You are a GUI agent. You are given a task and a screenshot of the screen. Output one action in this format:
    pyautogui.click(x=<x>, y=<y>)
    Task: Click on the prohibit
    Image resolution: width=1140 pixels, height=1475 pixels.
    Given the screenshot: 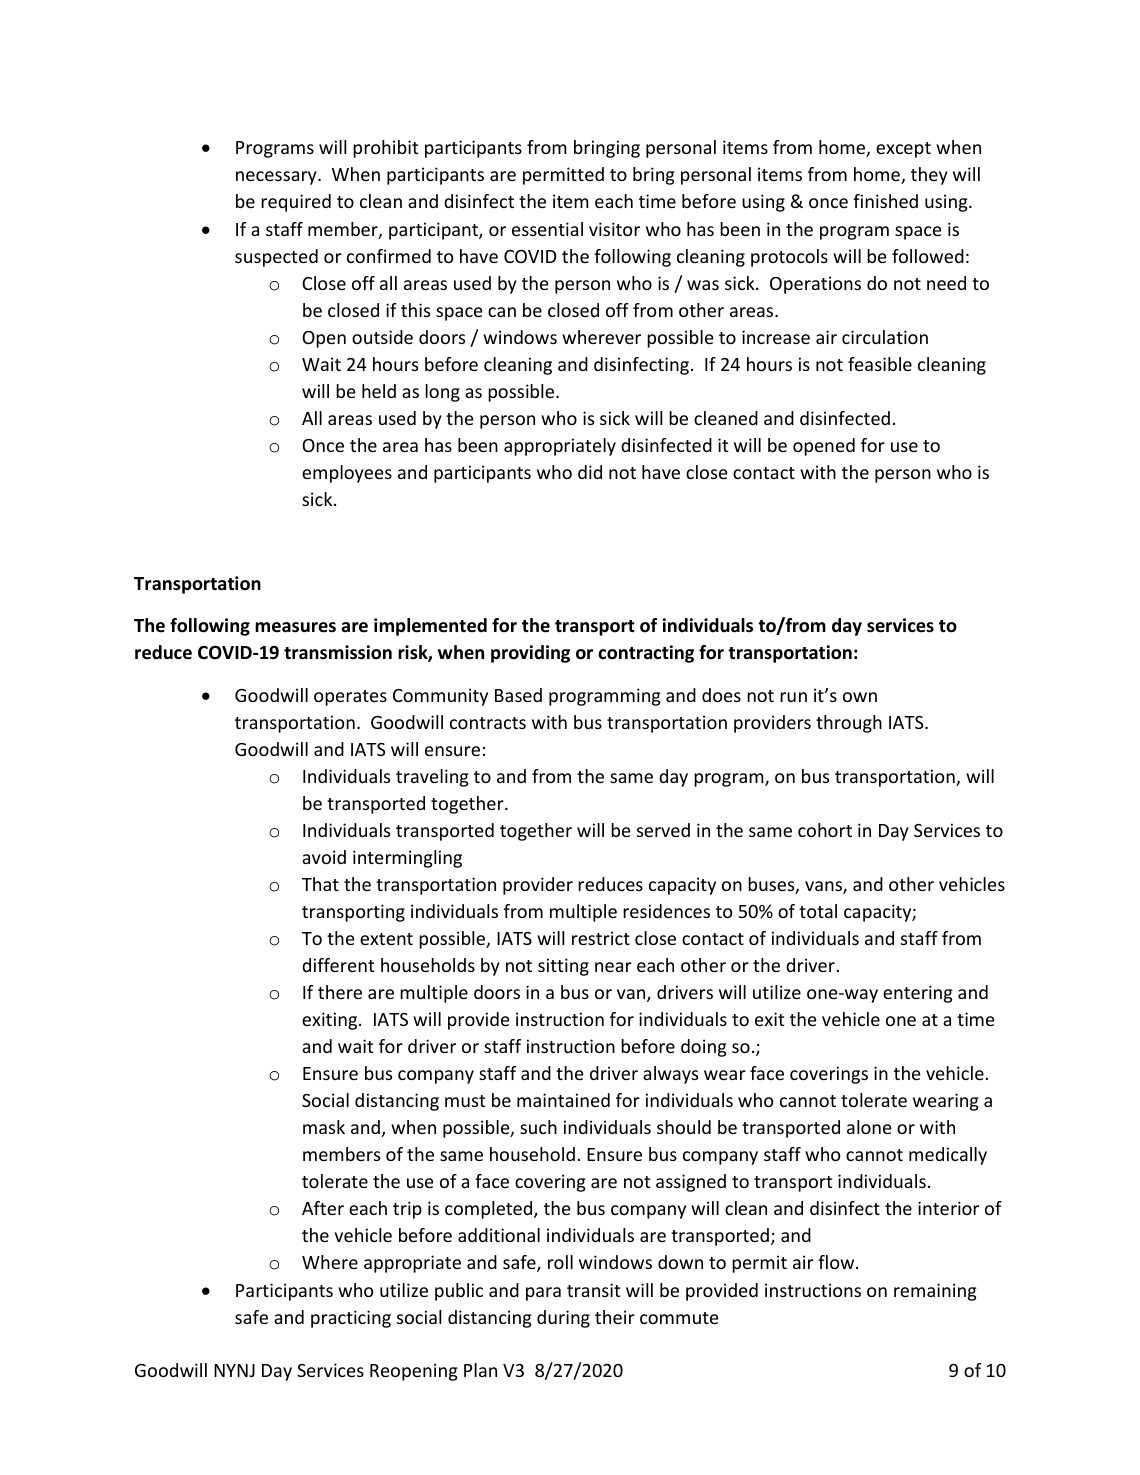 What is the action you would take?
    pyautogui.click(x=385, y=149)
